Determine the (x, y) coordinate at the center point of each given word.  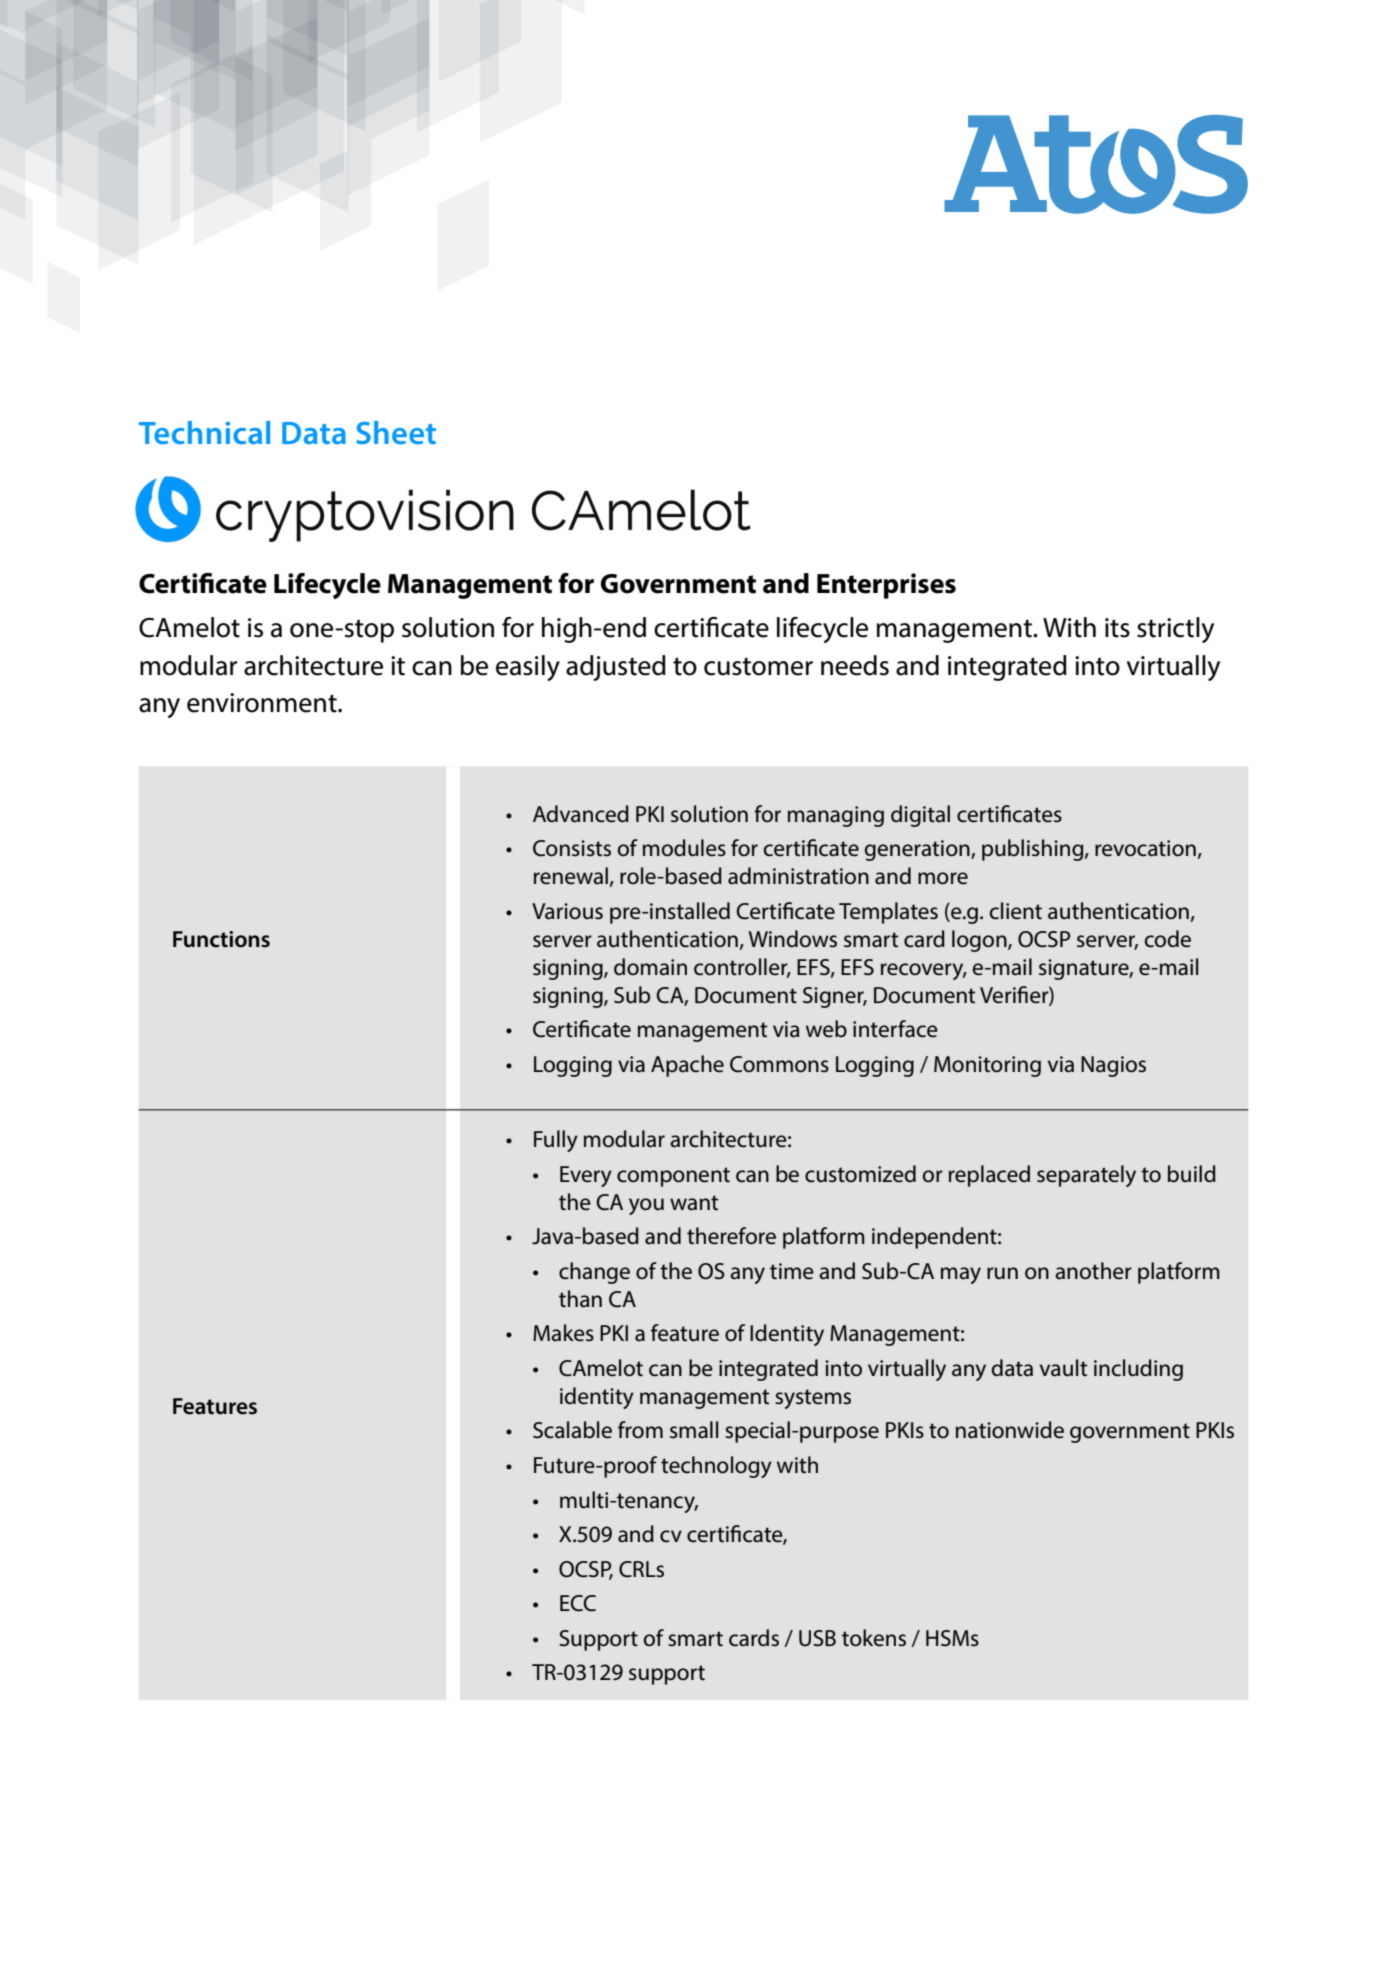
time (792, 1271)
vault (1064, 1368)
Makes (563, 1333)
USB (817, 1638)
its (1117, 628)
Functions (221, 939)
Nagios (1113, 1066)
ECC (578, 1603)
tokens (874, 1638)
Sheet (396, 432)
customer (758, 666)
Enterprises (886, 586)
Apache (687, 1066)
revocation (1145, 848)
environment (263, 703)
